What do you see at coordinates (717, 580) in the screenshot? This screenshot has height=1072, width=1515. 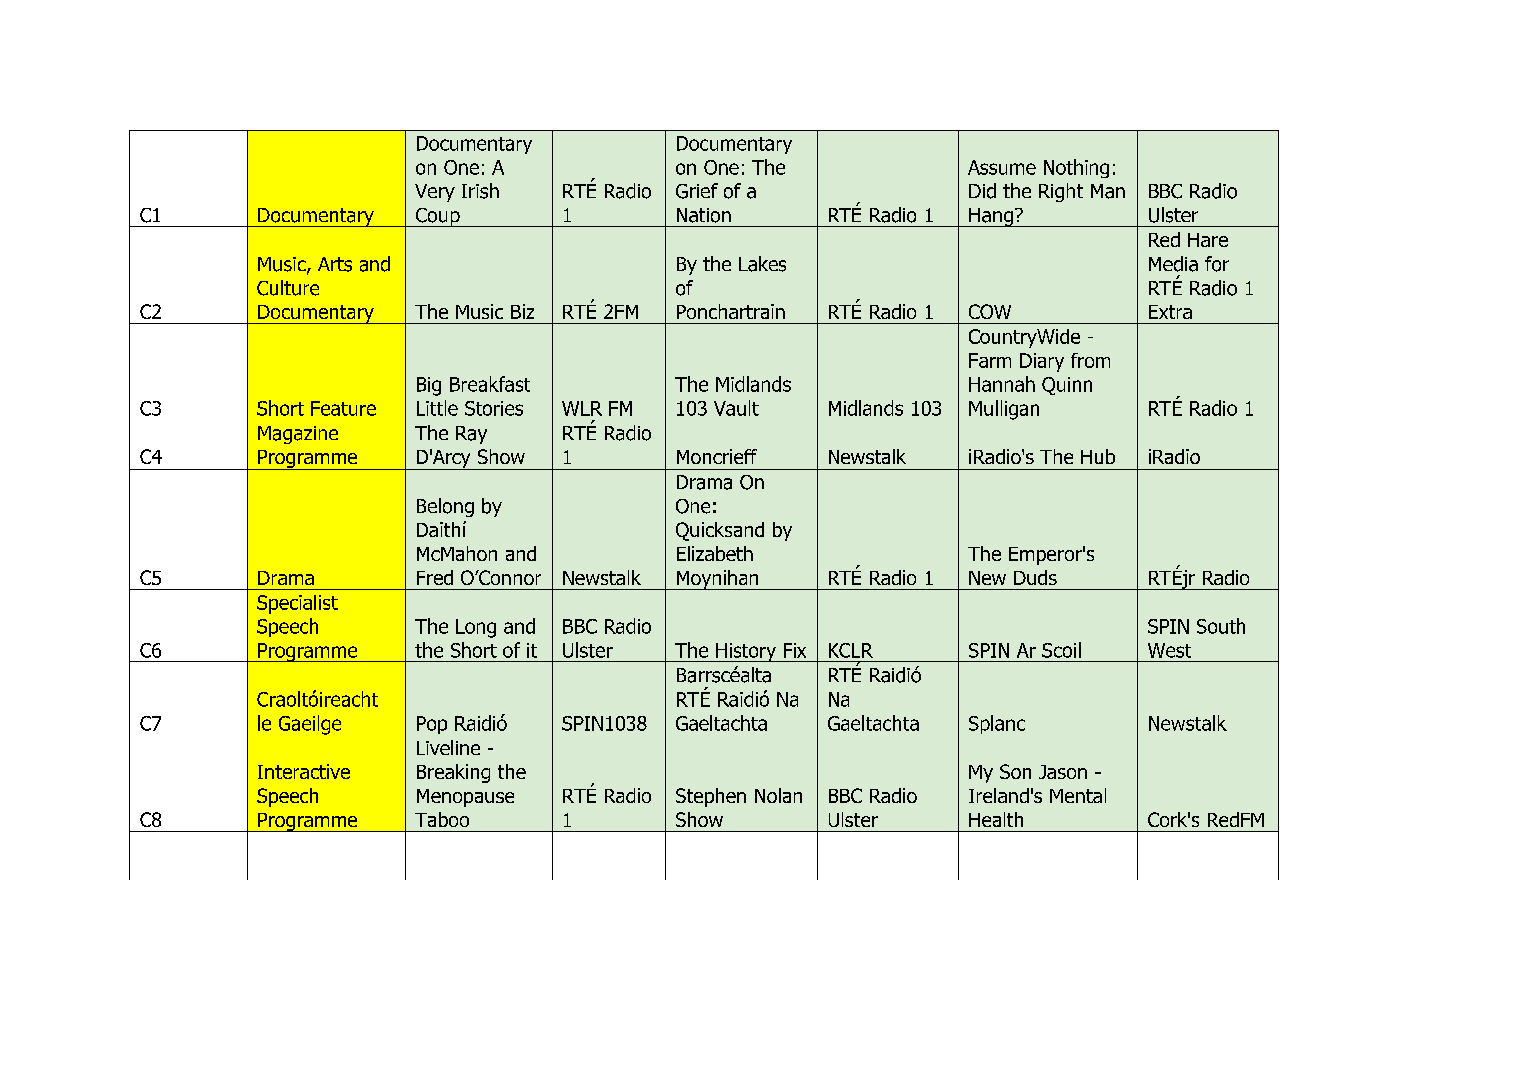 I see `Moynihan` at bounding box center [717, 580].
